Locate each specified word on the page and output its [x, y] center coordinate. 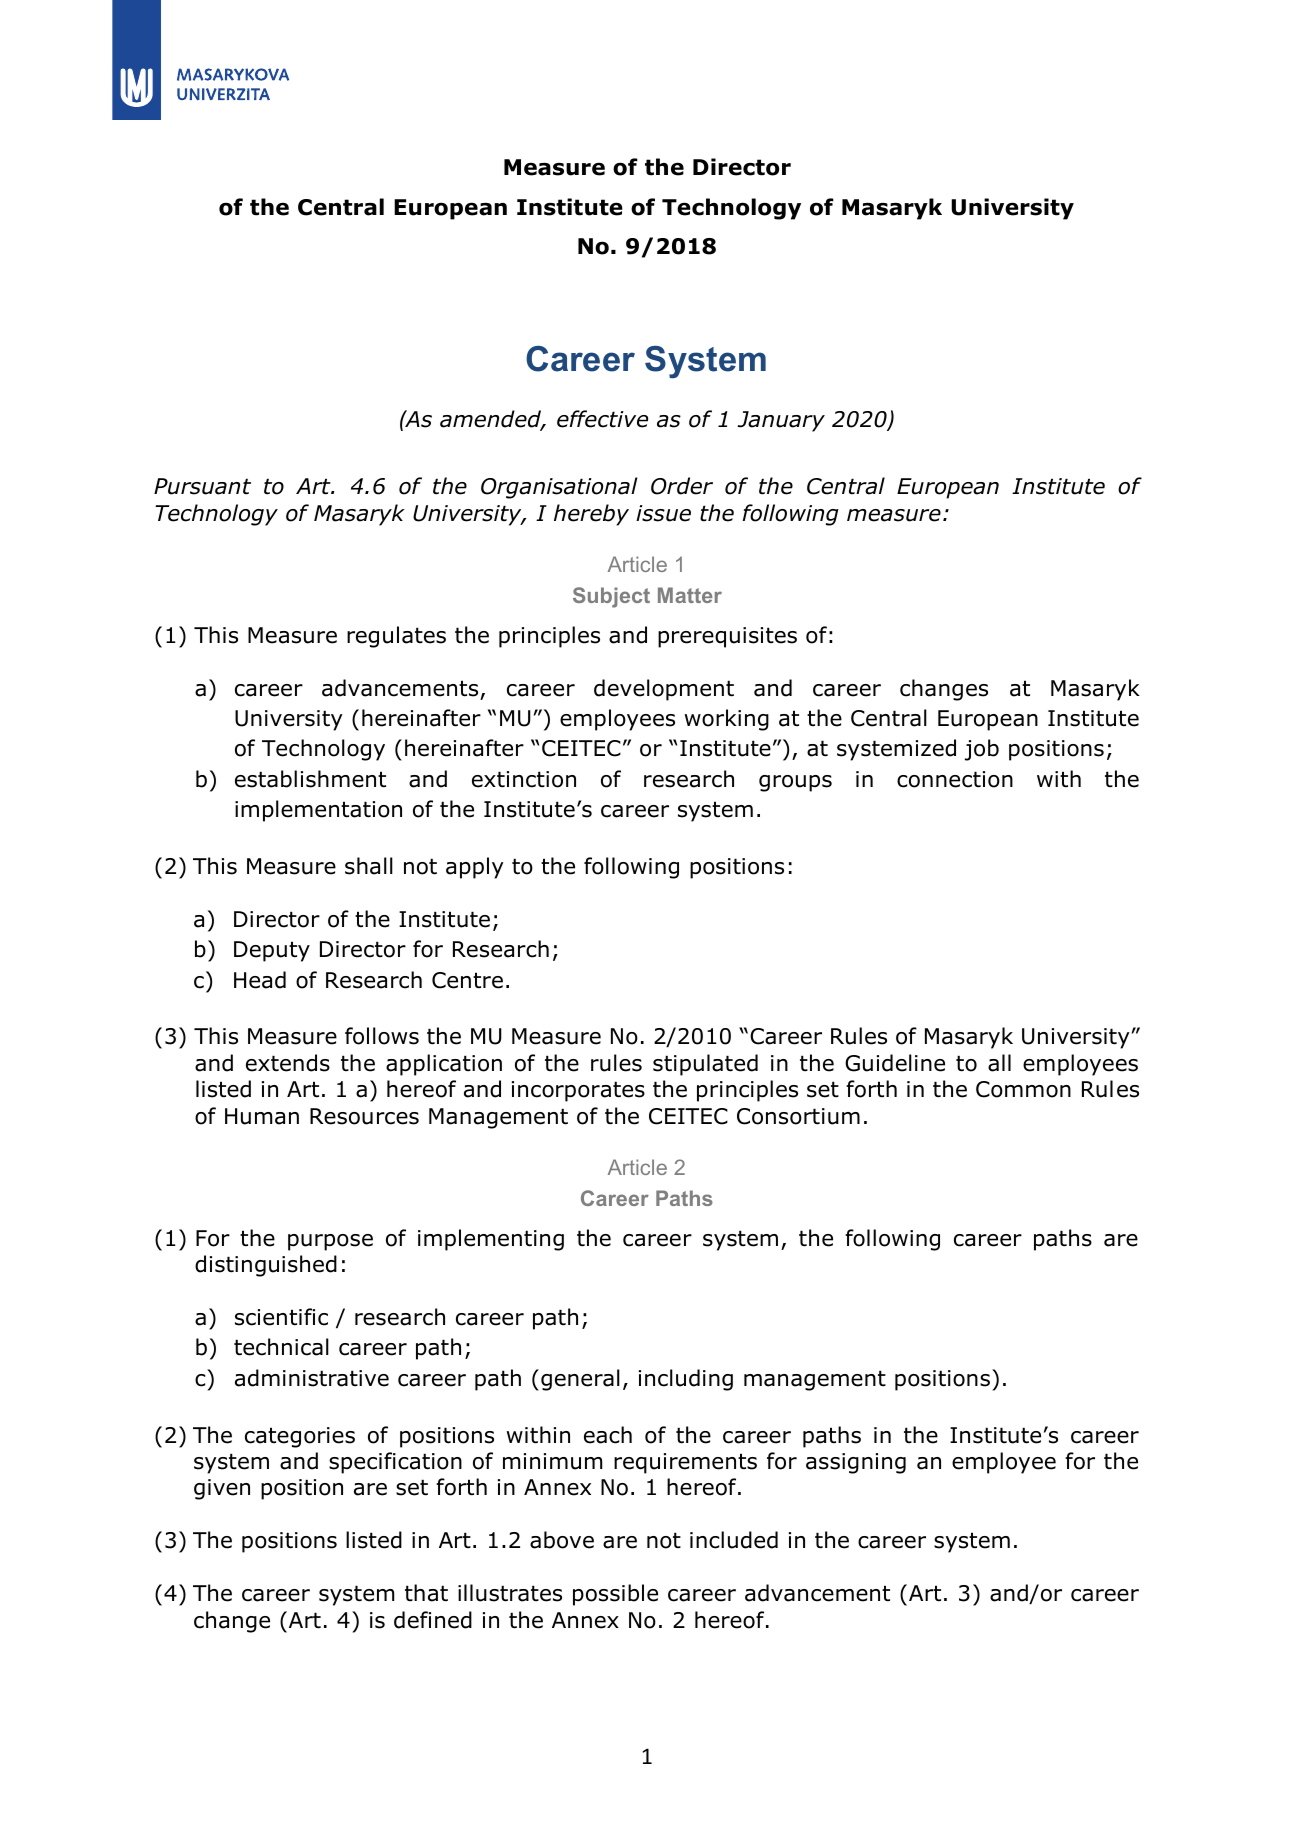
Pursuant [202, 486]
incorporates [578, 1091]
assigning [856, 1463]
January [781, 421]
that [426, 1593]
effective [602, 419]
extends [288, 1063]
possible [615, 1595]
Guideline [895, 1063]
